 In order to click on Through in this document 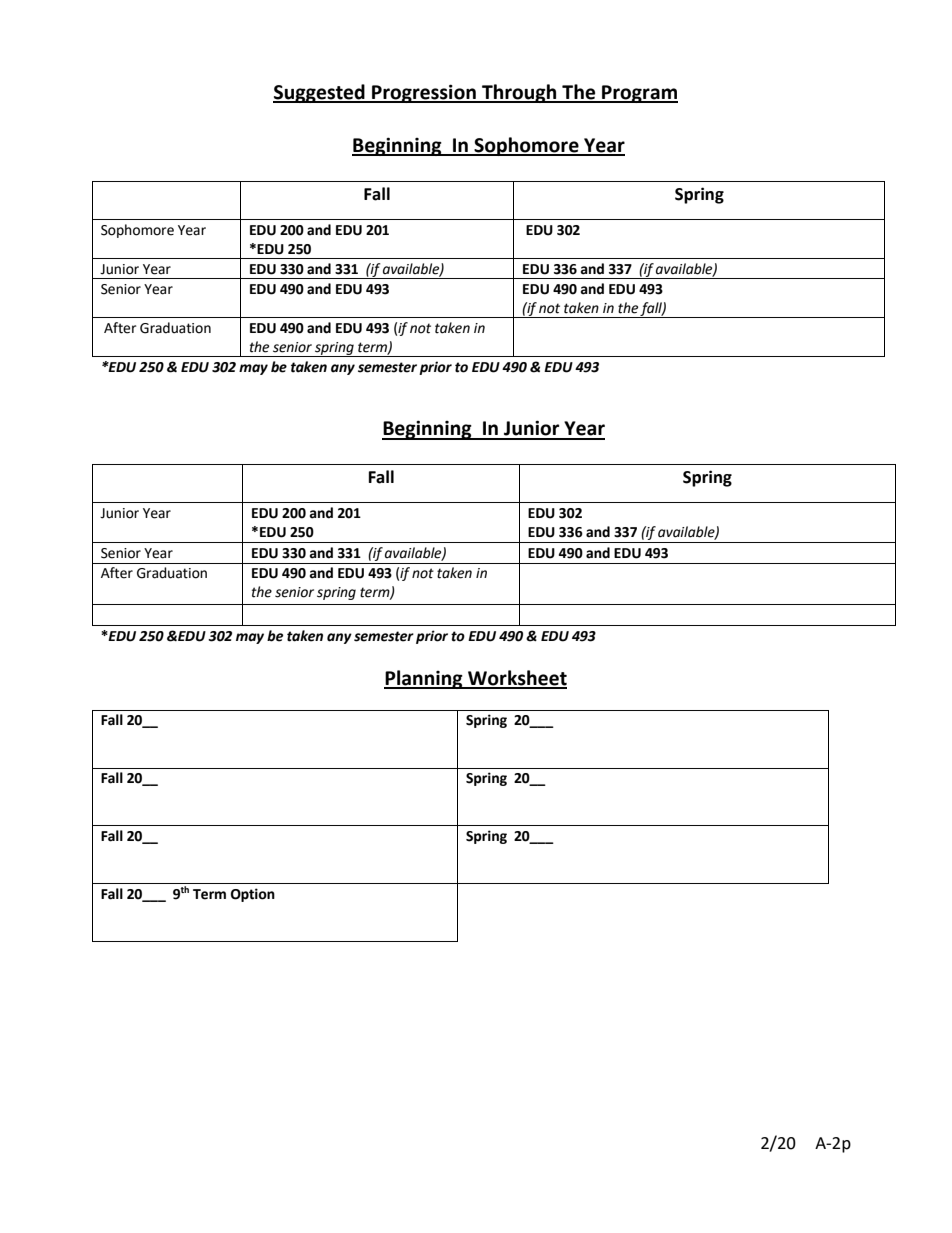, I will do `click(519, 93)`.
